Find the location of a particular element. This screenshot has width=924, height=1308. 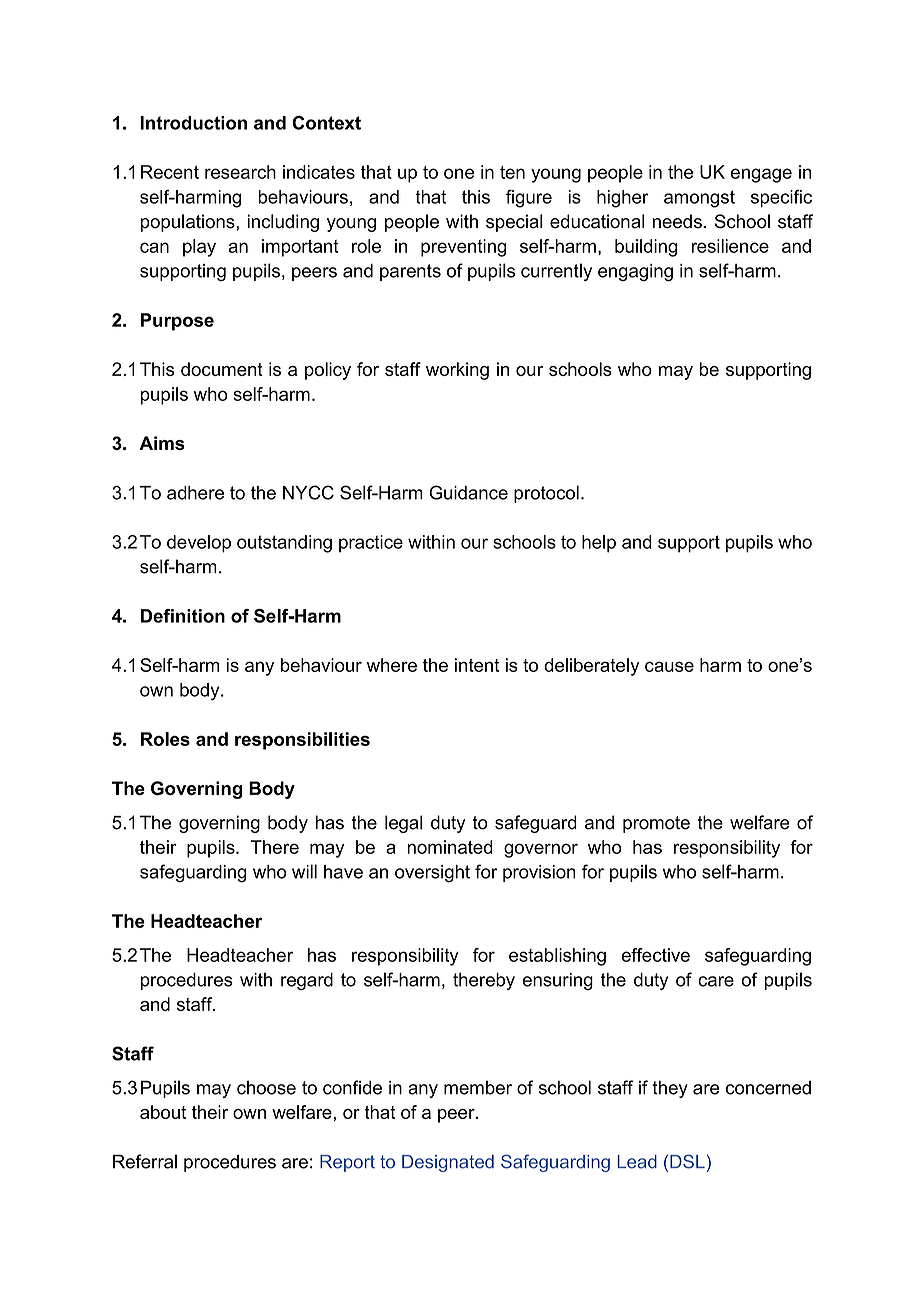

engaging is located at coordinates (635, 272).
